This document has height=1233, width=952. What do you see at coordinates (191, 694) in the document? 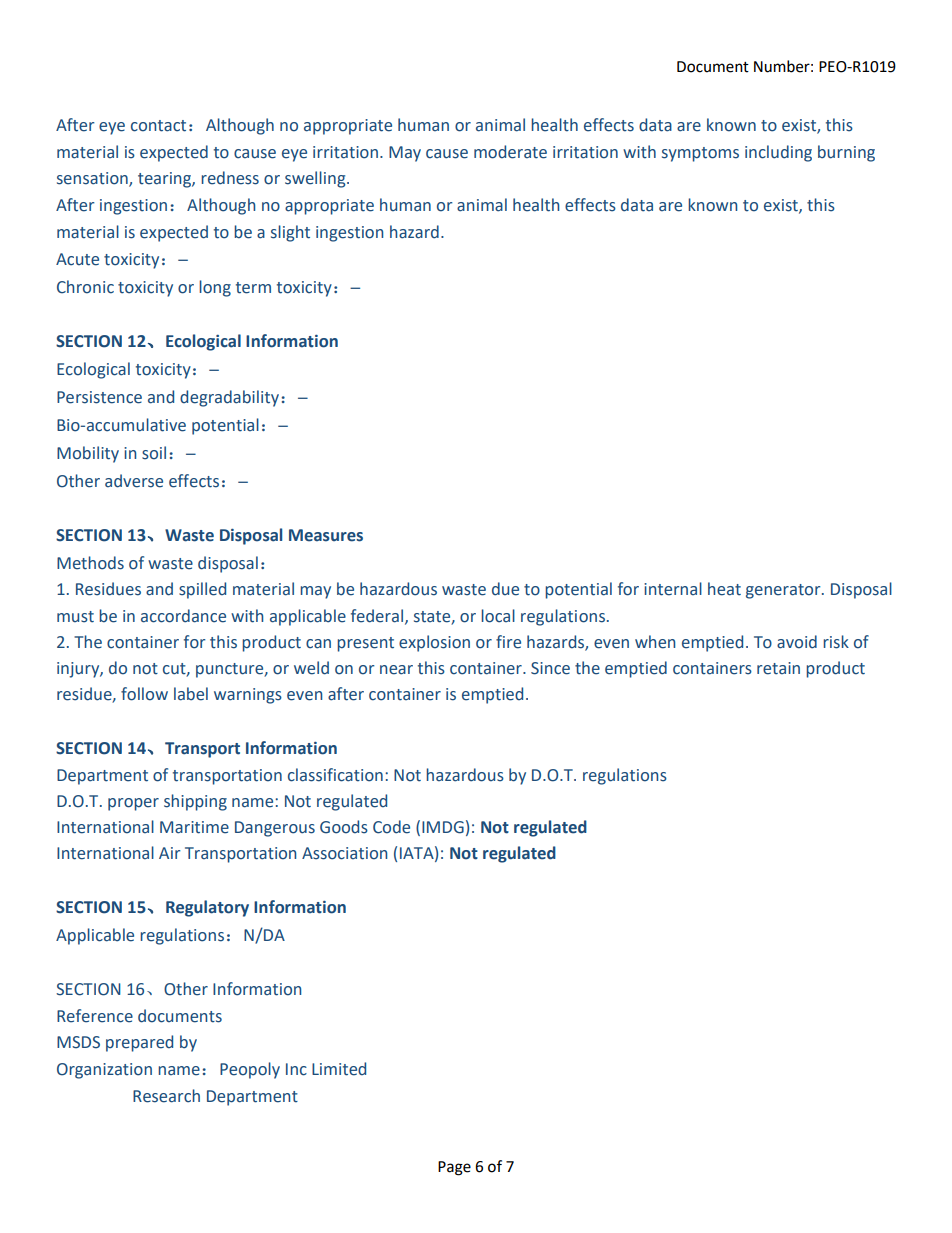
I see `label` at bounding box center [191, 694].
